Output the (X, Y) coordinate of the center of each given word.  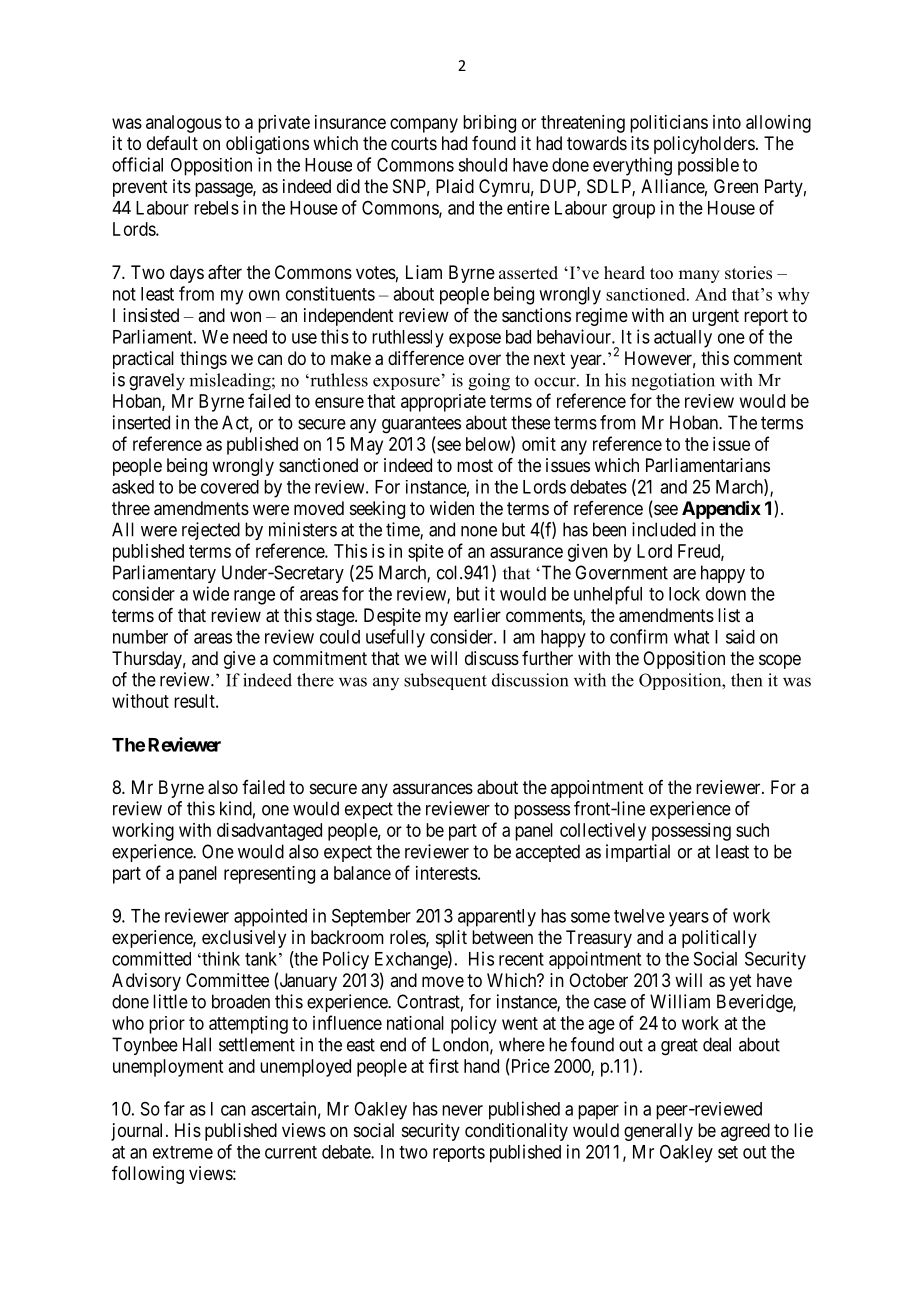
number (140, 637)
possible (708, 167)
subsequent (445, 681)
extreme (183, 1152)
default (172, 143)
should (482, 165)
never (462, 1110)
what (691, 637)
